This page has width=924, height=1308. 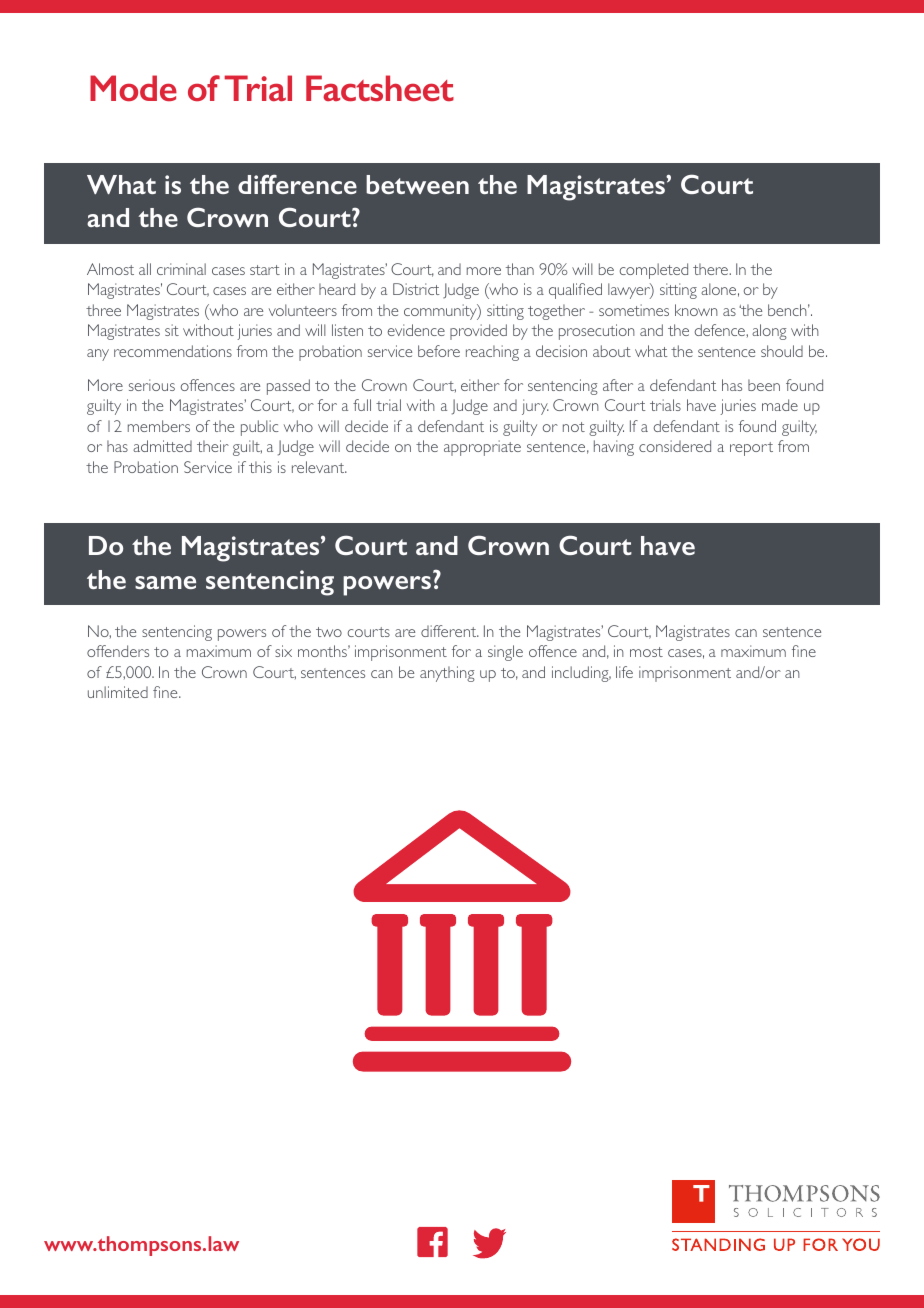 I want to click on been, so click(x=764, y=385).
